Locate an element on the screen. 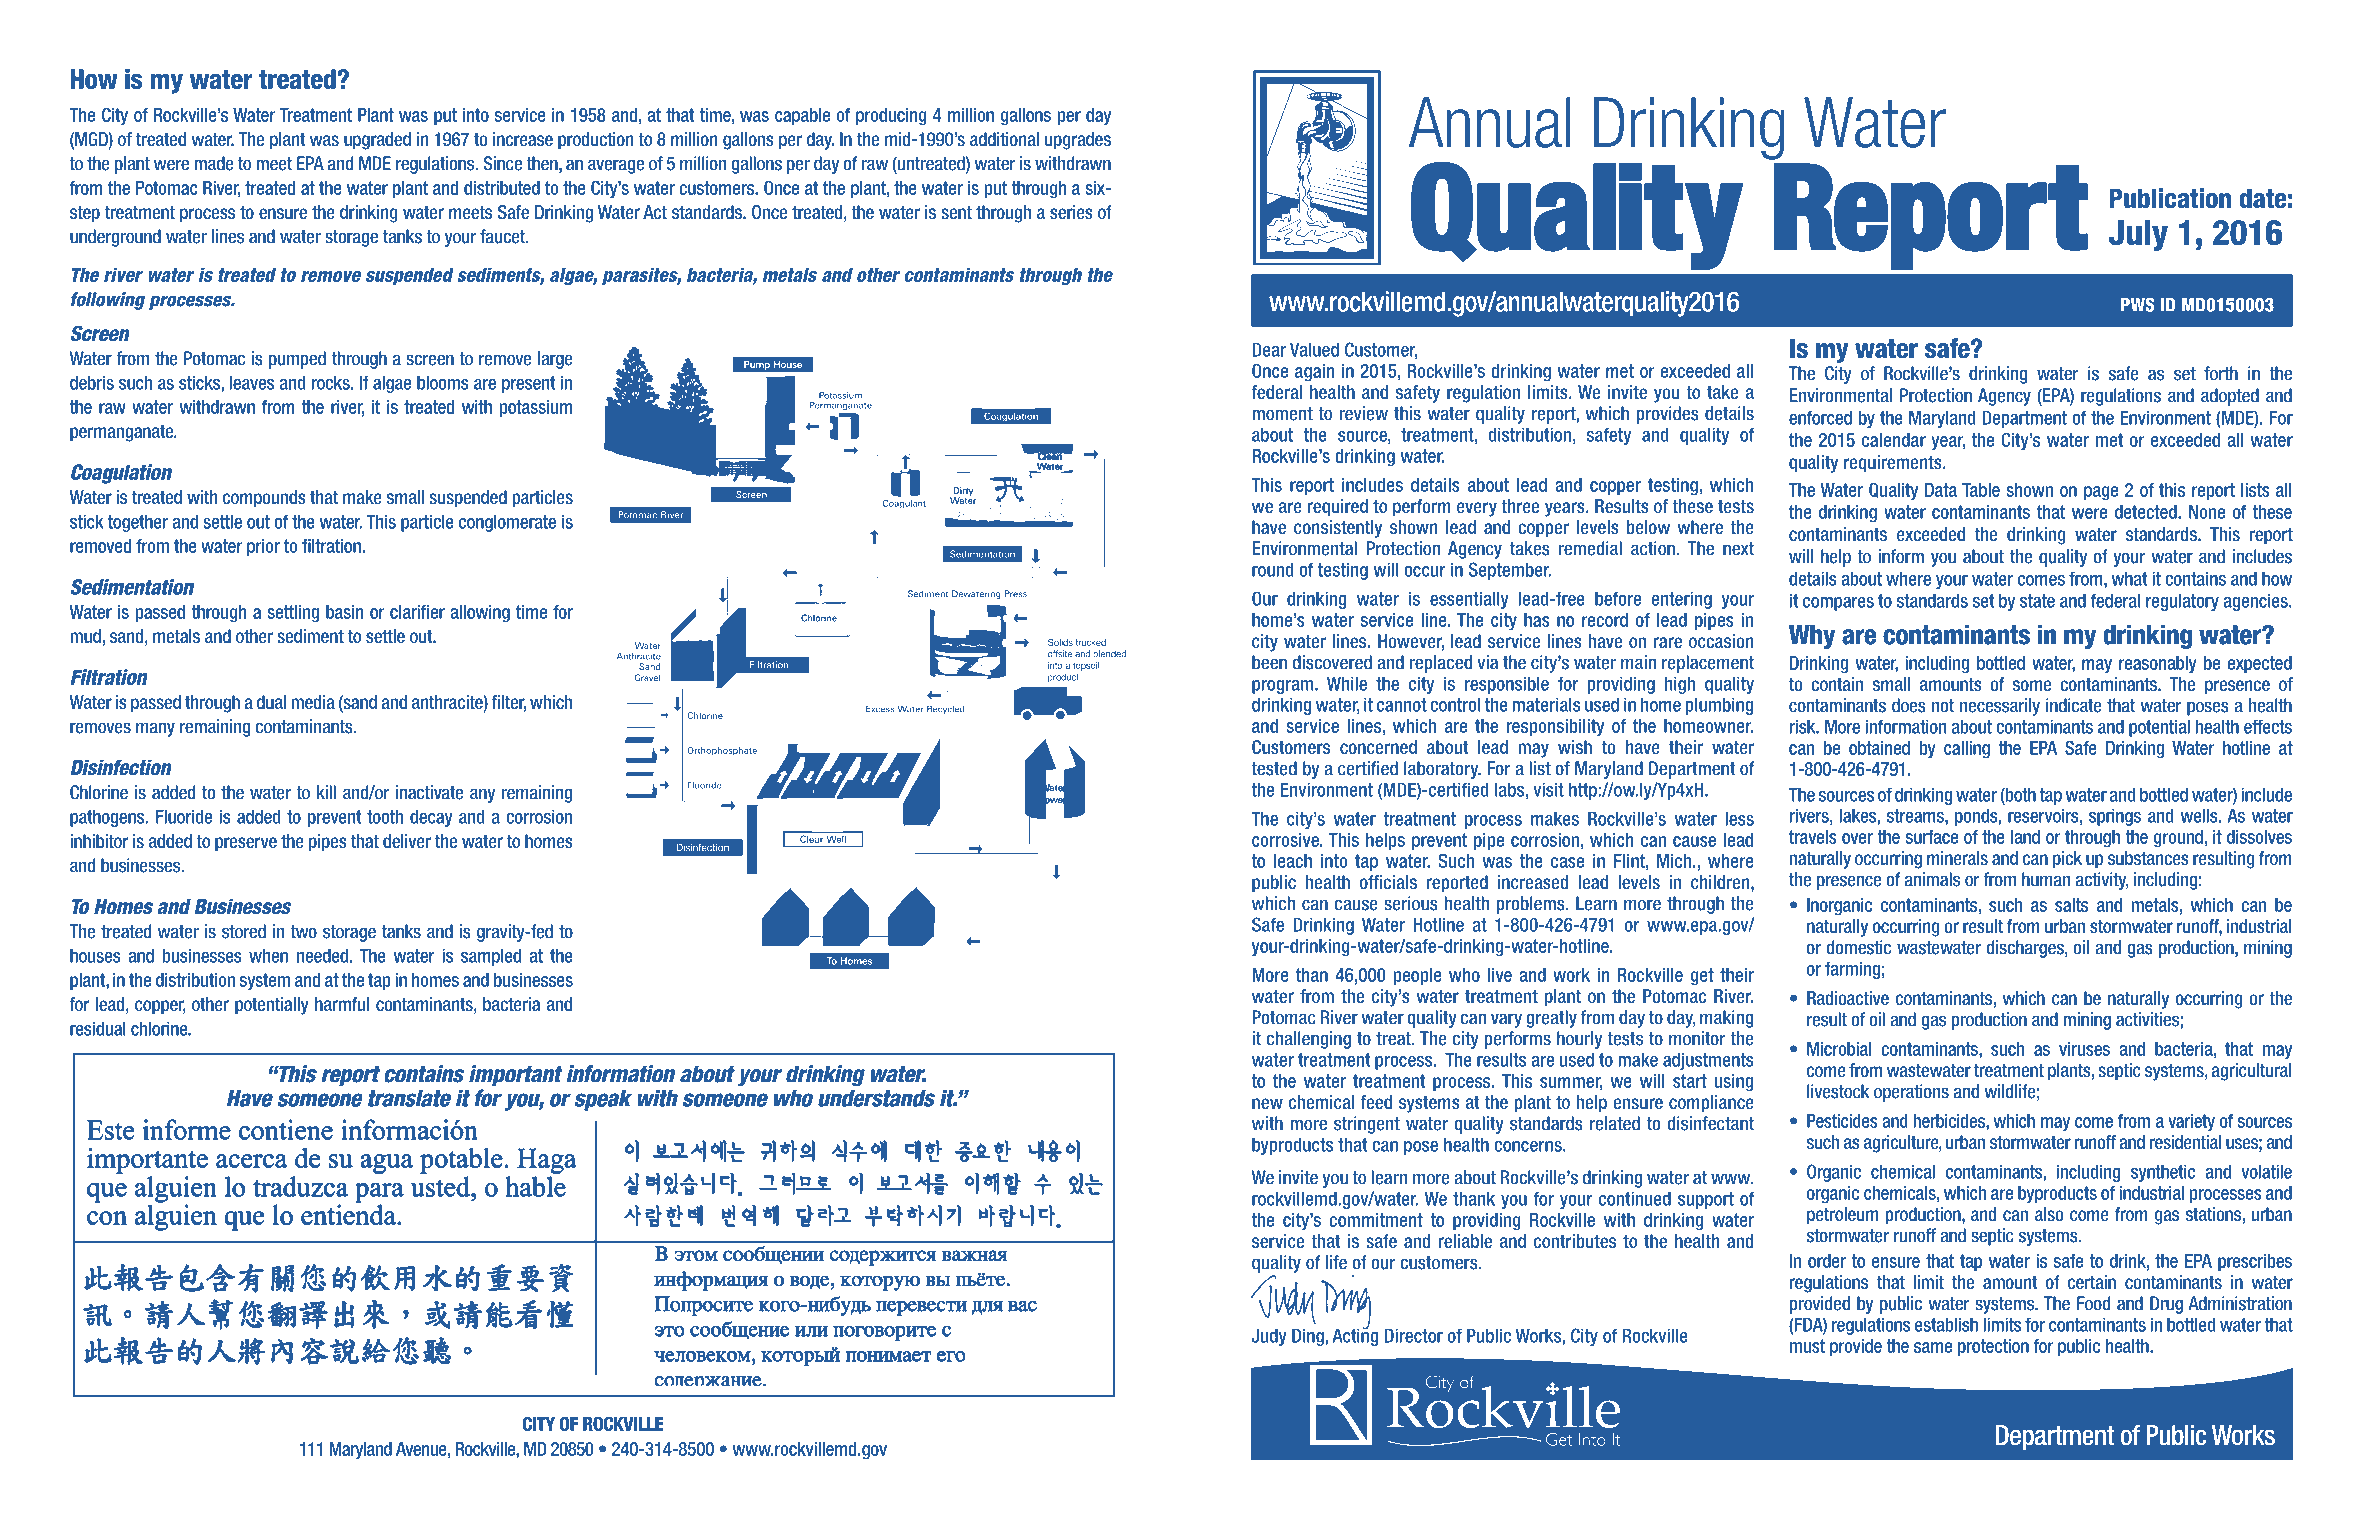  establish is located at coordinates (1946, 1324).
